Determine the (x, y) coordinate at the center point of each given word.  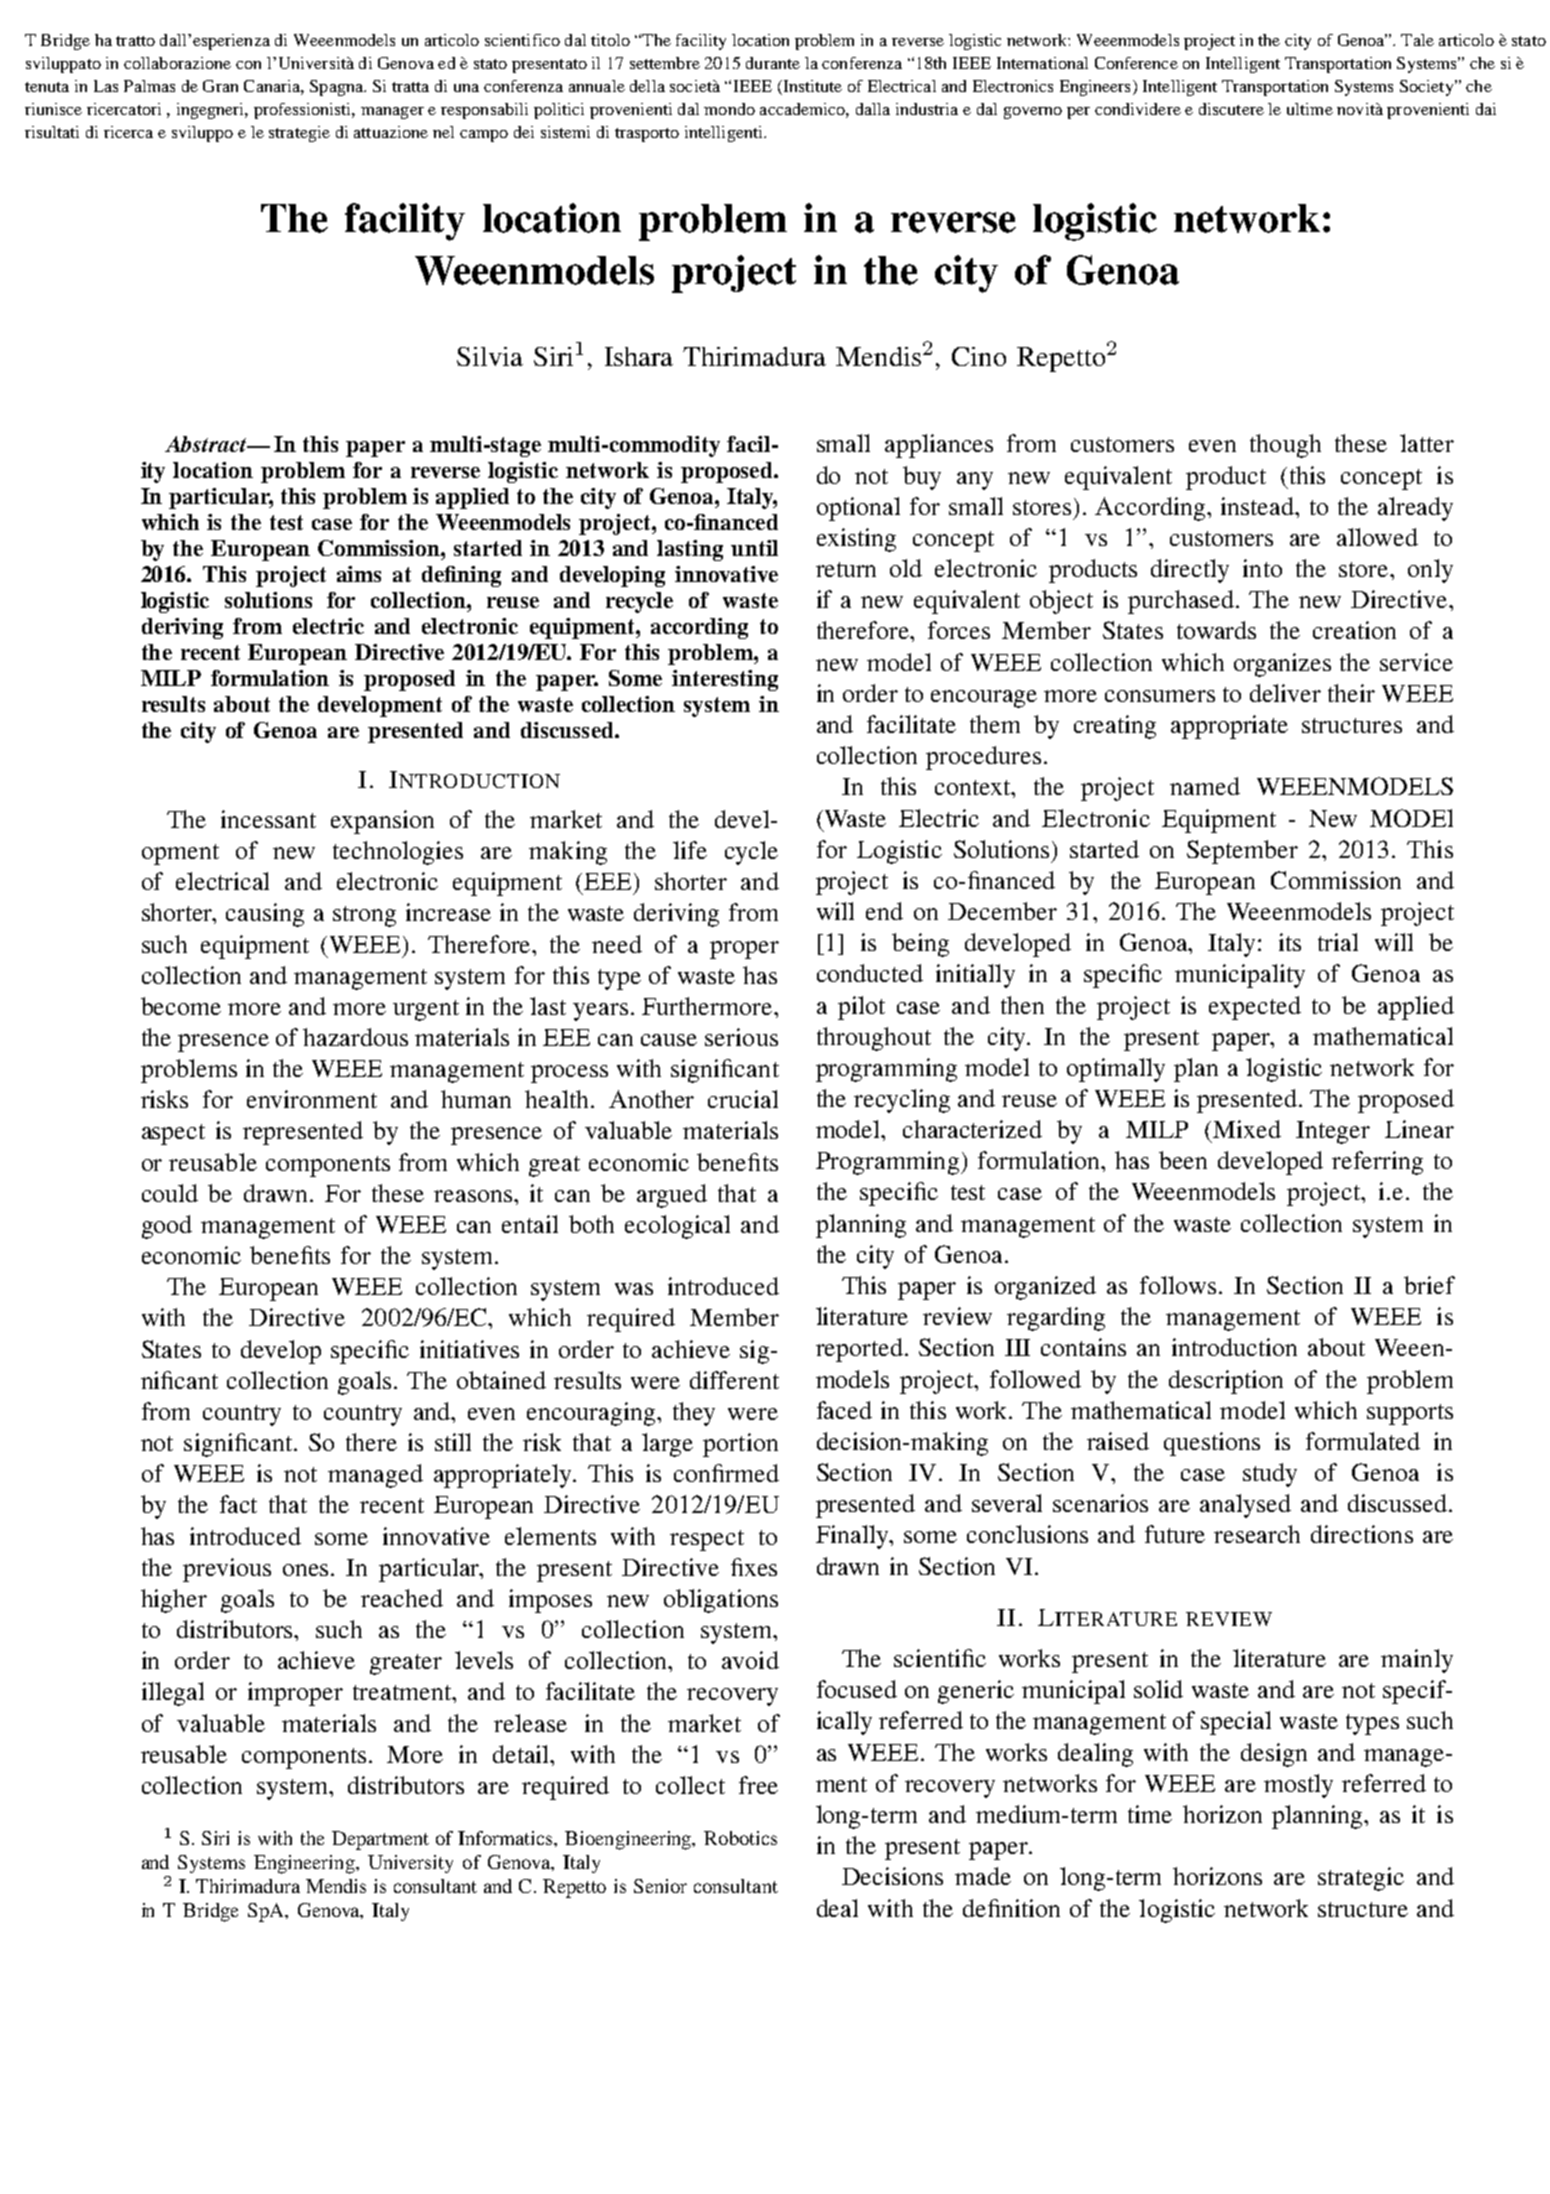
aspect (173, 1134)
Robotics (740, 1838)
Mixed (1247, 1129)
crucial (743, 1099)
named (1205, 786)
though (1285, 446)
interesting (725, 680)
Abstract (207, 444)
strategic (1361, 1879)
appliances (939, 446)
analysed (1245, 1506)
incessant (268, 819)
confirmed (726, 1473)
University (410, 1864)
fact (238, 1504)
